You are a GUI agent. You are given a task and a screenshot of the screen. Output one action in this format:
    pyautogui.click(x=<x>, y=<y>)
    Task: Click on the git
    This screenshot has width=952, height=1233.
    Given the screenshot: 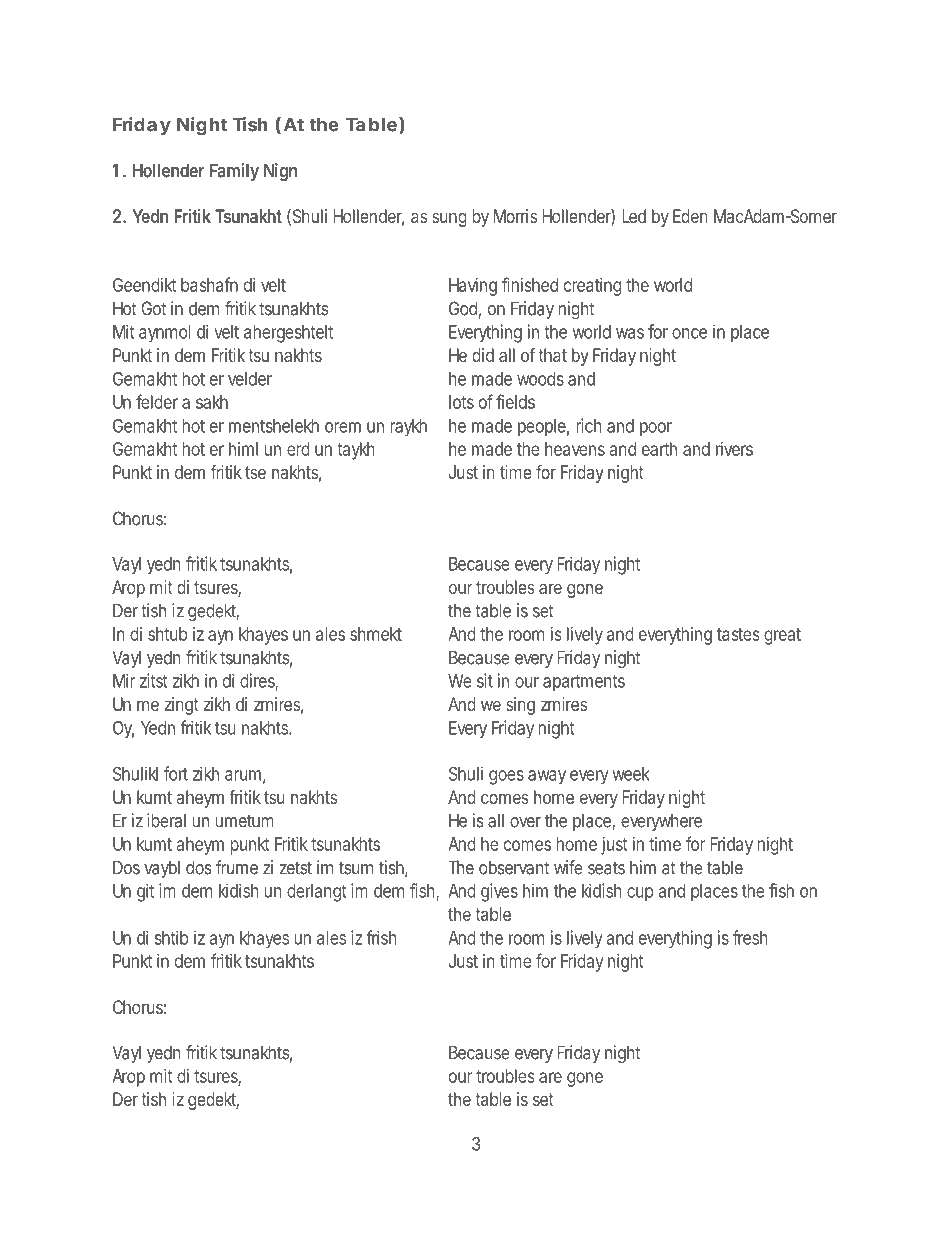 What is the action you would take?
    pyautogui.click(x=145, y=892)
